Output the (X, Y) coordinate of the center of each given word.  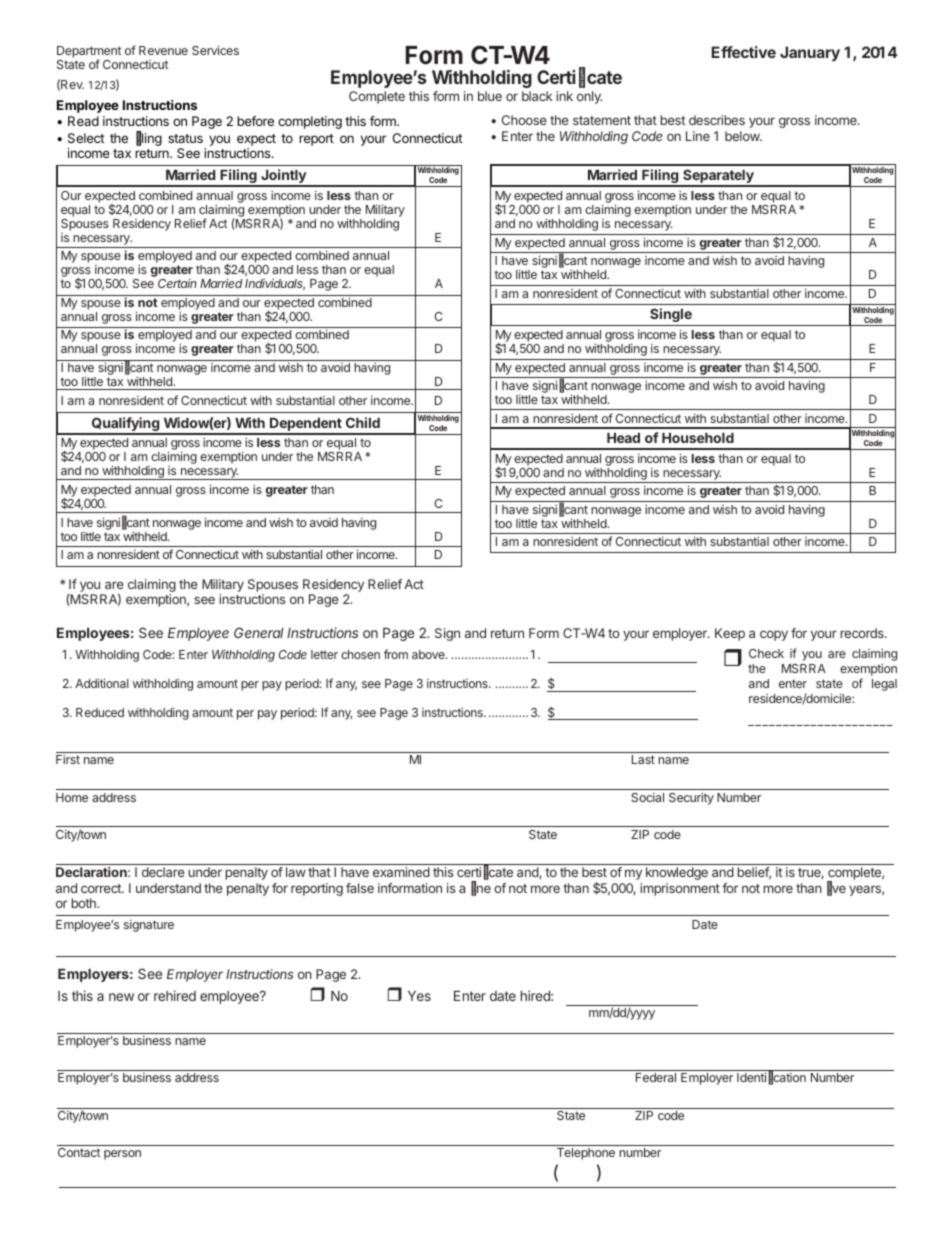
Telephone (586, 1154)
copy (774, 635)
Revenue (163, 50)
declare (163, 872)
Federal (656, 1077)
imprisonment (680, 889)
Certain (177, 283)
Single (671, 315)
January (810, 53)
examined (401, 872)
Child (363, 422)
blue (490, 96)
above (429, 654)
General (259, 632)
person (122, 1155)
